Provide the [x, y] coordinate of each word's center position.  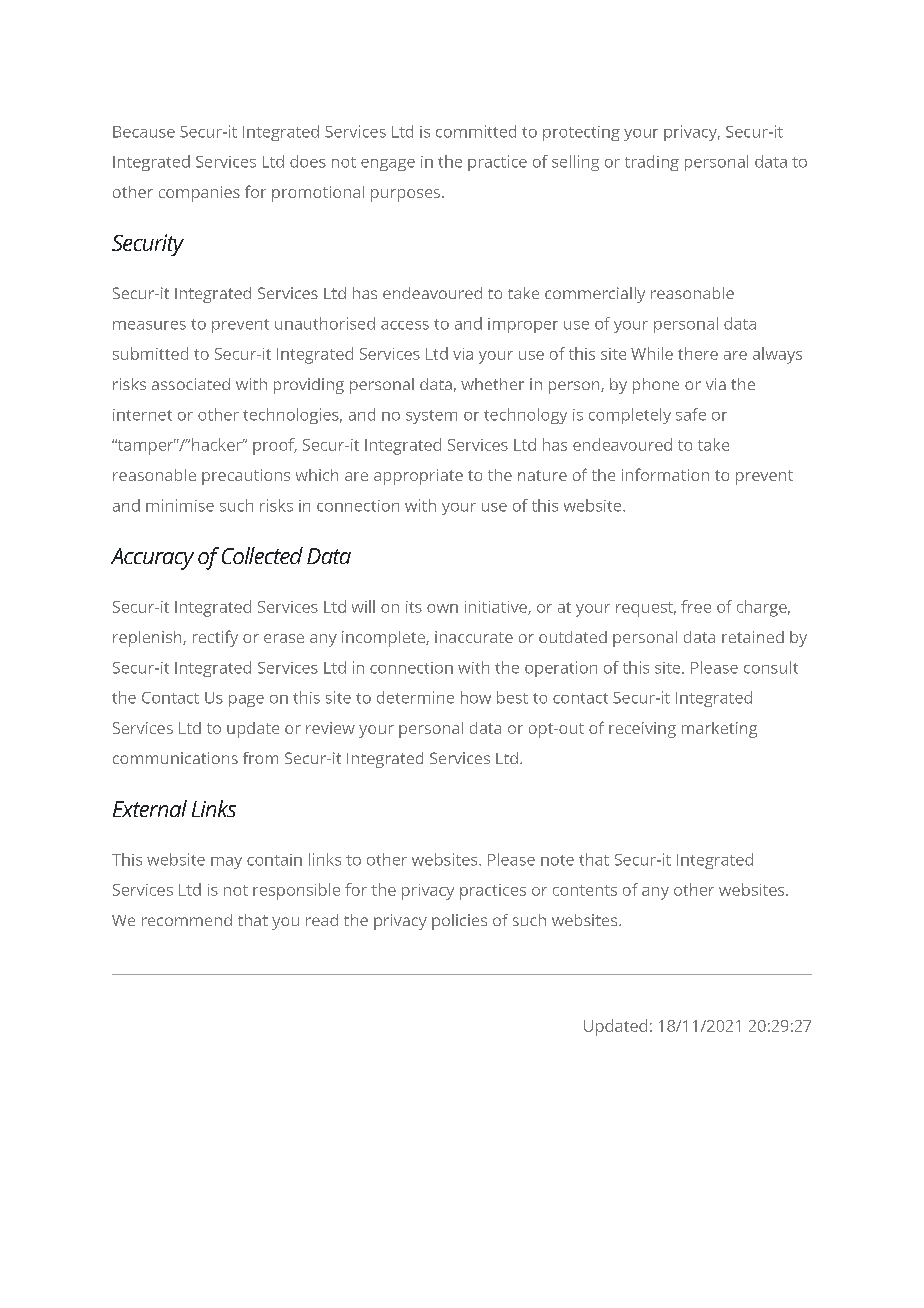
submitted [150, 353]
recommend [187, 920]
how [476, 697]
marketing [719, 730]
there [698, 353]
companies [199, 194]
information [665, 474]
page [246, 701]
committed [476, 131]
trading [652, 163]
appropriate [418, 477]
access [405, 325]
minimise [180, 505]
